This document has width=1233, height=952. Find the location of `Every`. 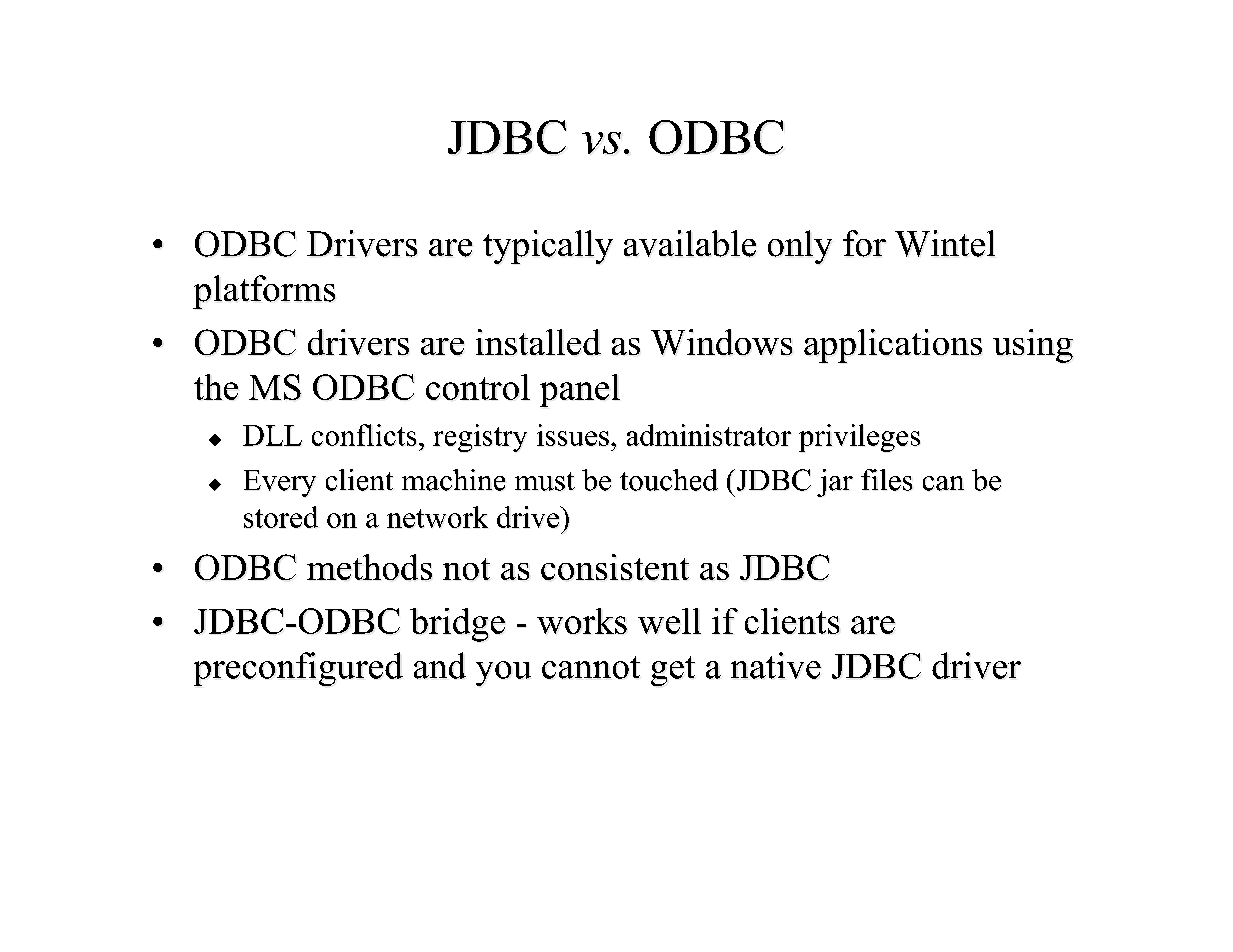

Every is located at coordinates (280, 483).
